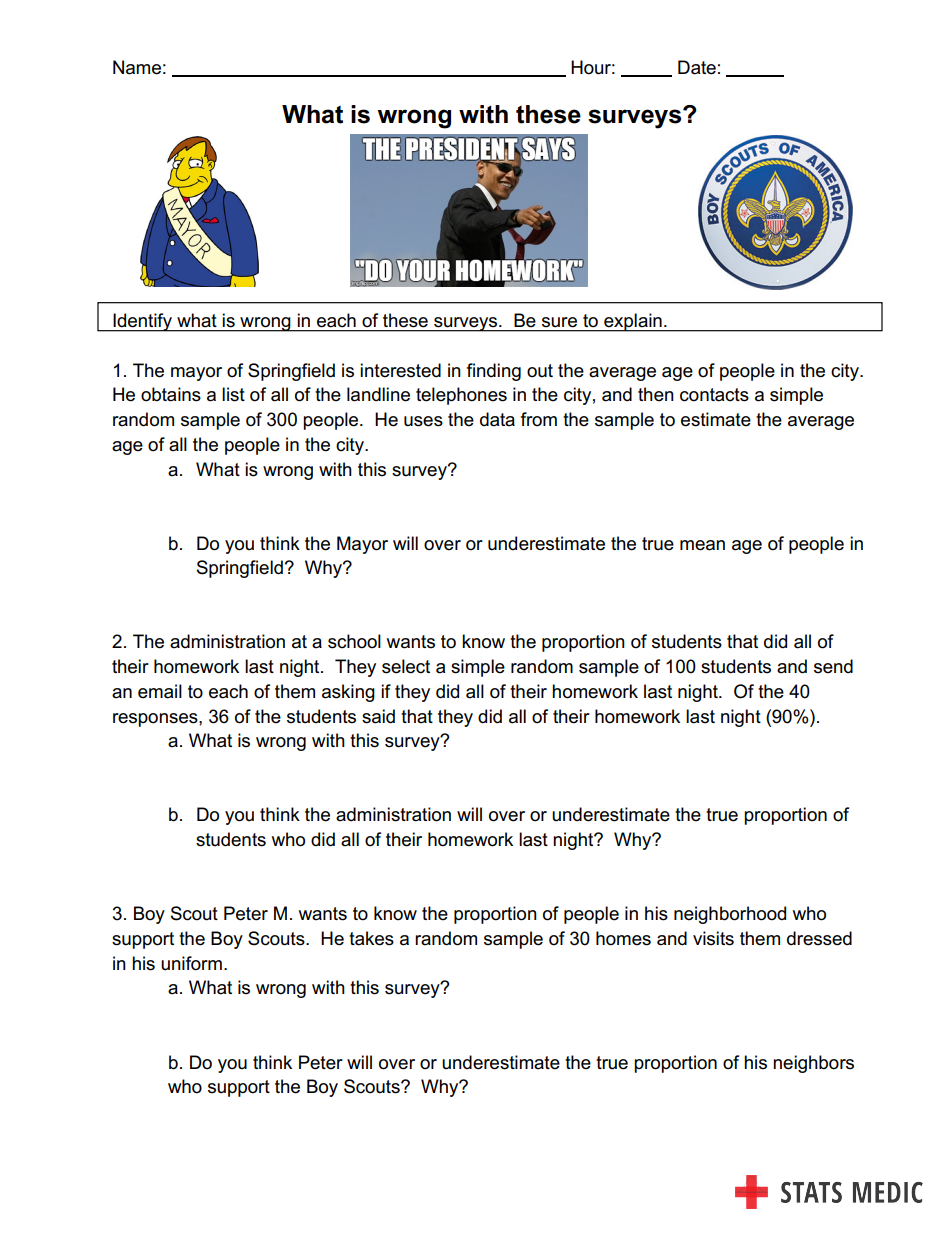 The width and height of the image is (952, 1233). I want to click on select, so click(406, 666).
